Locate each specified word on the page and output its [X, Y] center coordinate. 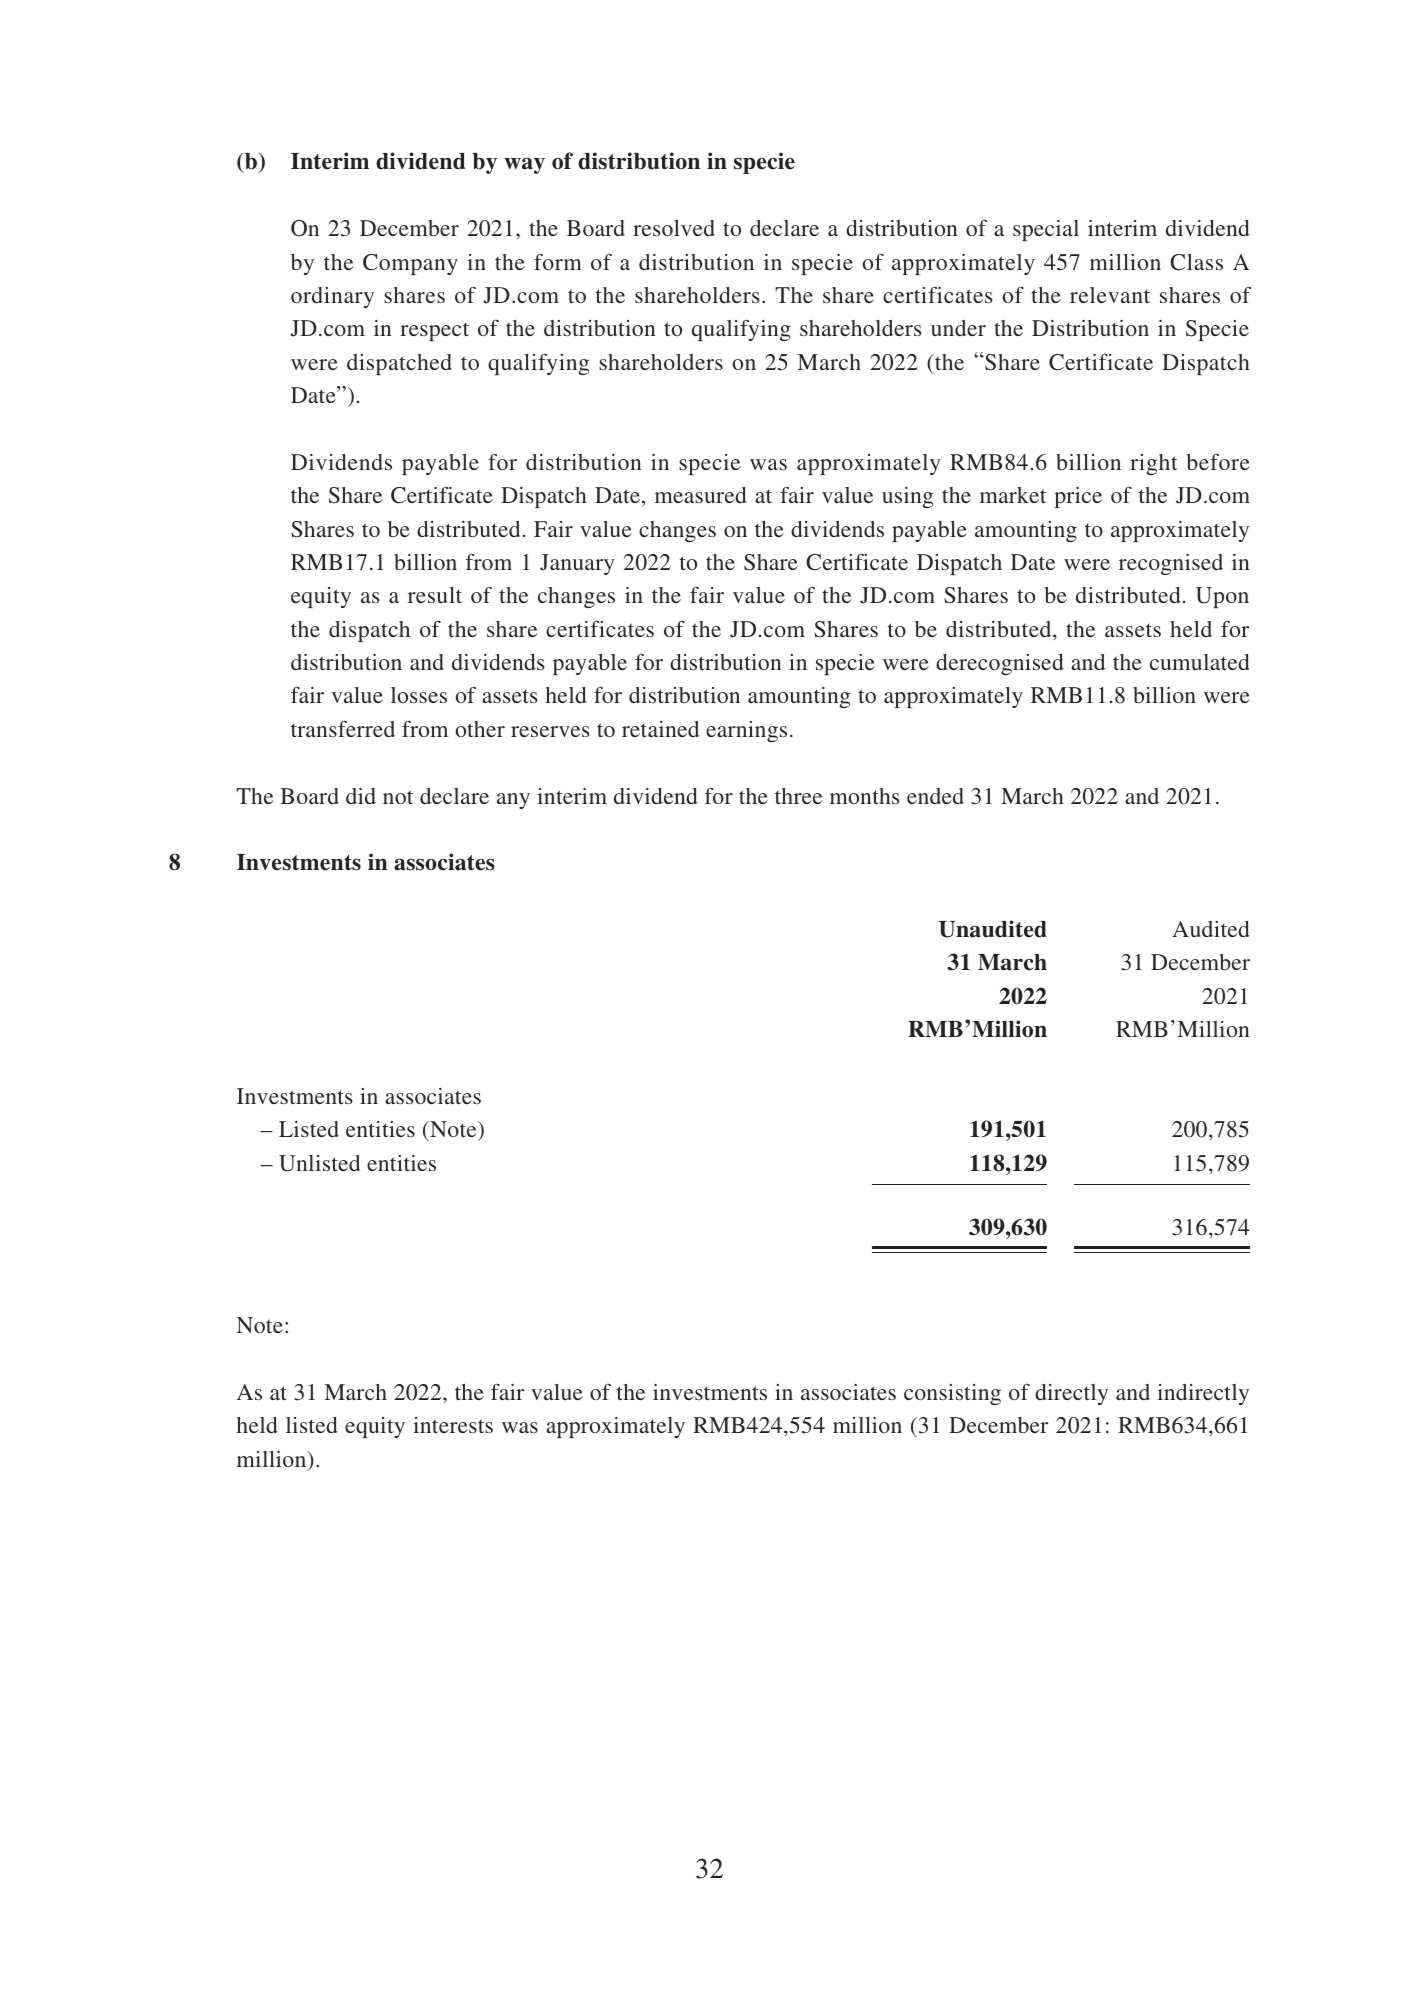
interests [453, 1425]
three [798, 796]
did [361, 796]
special [1046, 230]
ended [935, 796]
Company [410, 264]
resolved [674, 228]
